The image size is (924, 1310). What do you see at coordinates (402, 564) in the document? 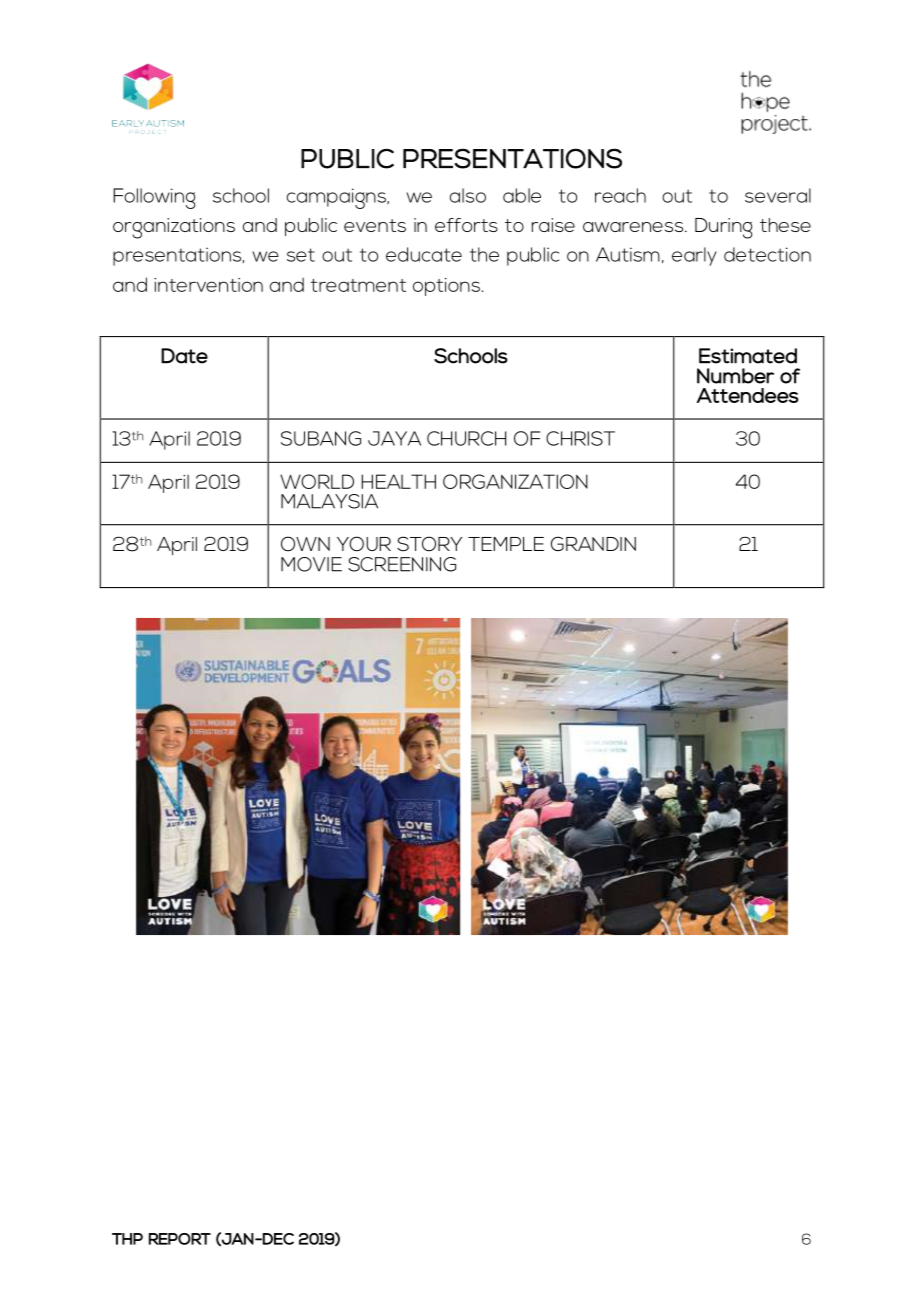
I see `SCREENING` at bounding box center [402, 564].
